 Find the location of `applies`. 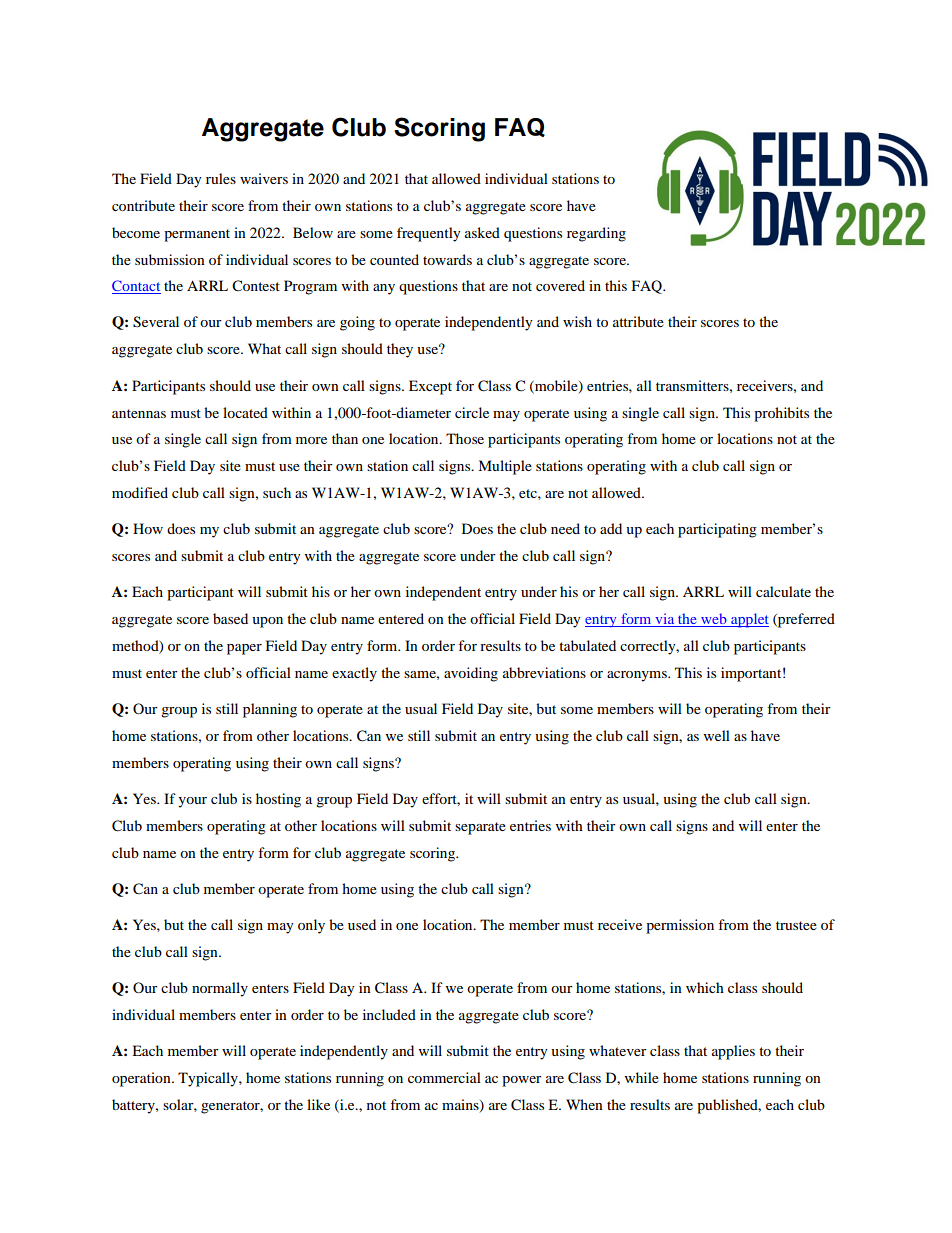

applies is located at coordinates (733, 1052).
